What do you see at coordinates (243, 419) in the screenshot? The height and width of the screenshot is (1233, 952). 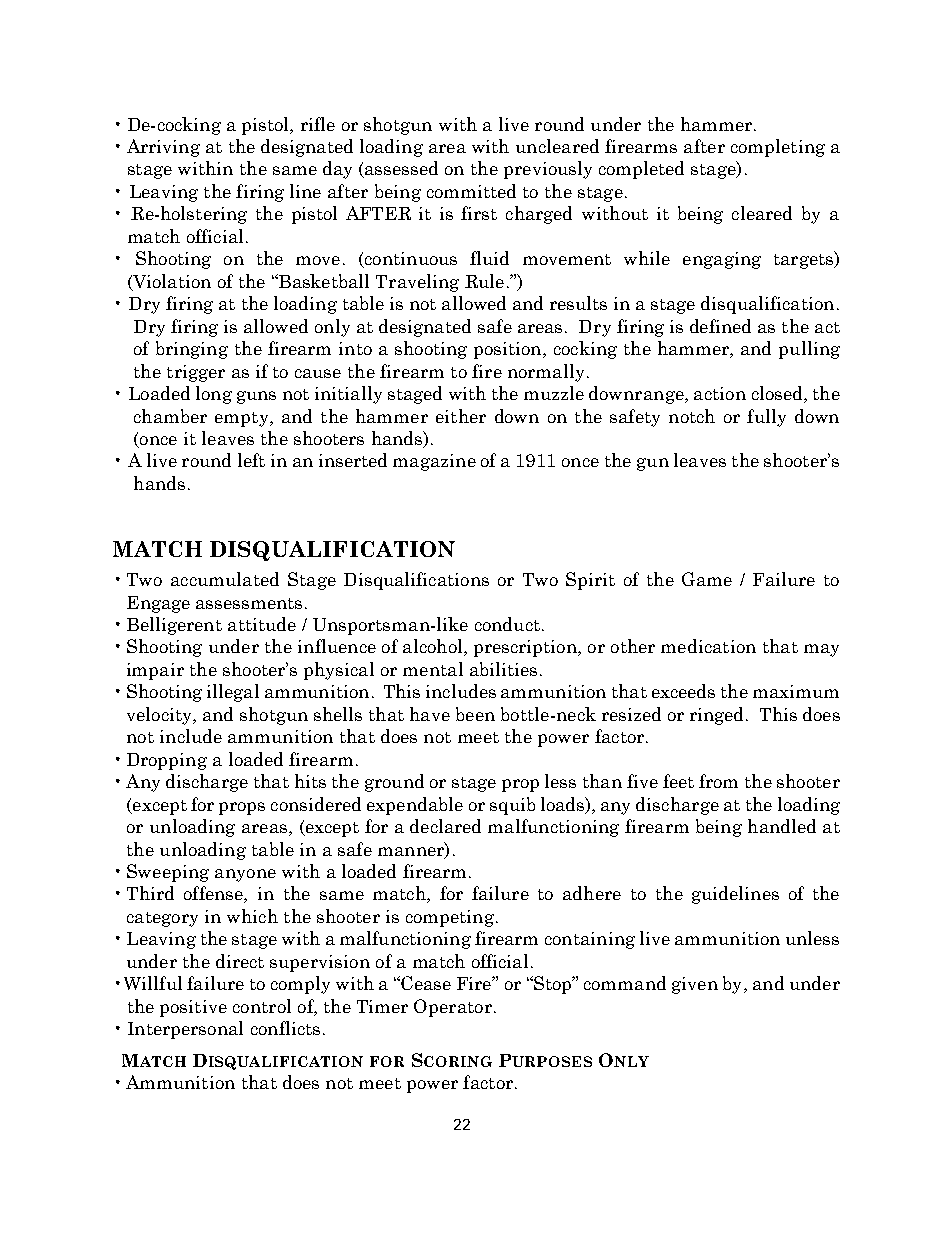 I see `empty` at bounding box center [243, 419].
